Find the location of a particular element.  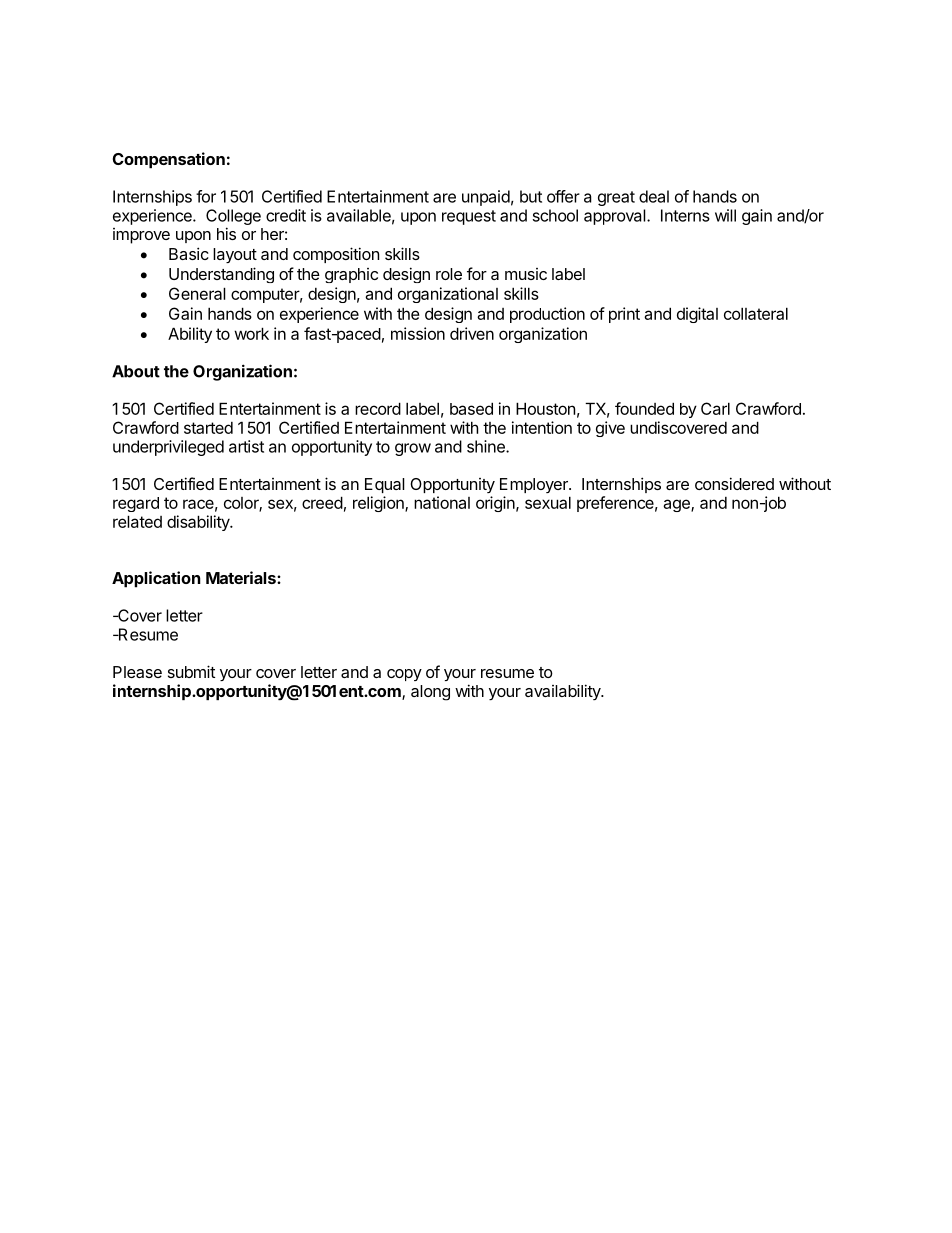

copy is located at coordinates (404, 675).
